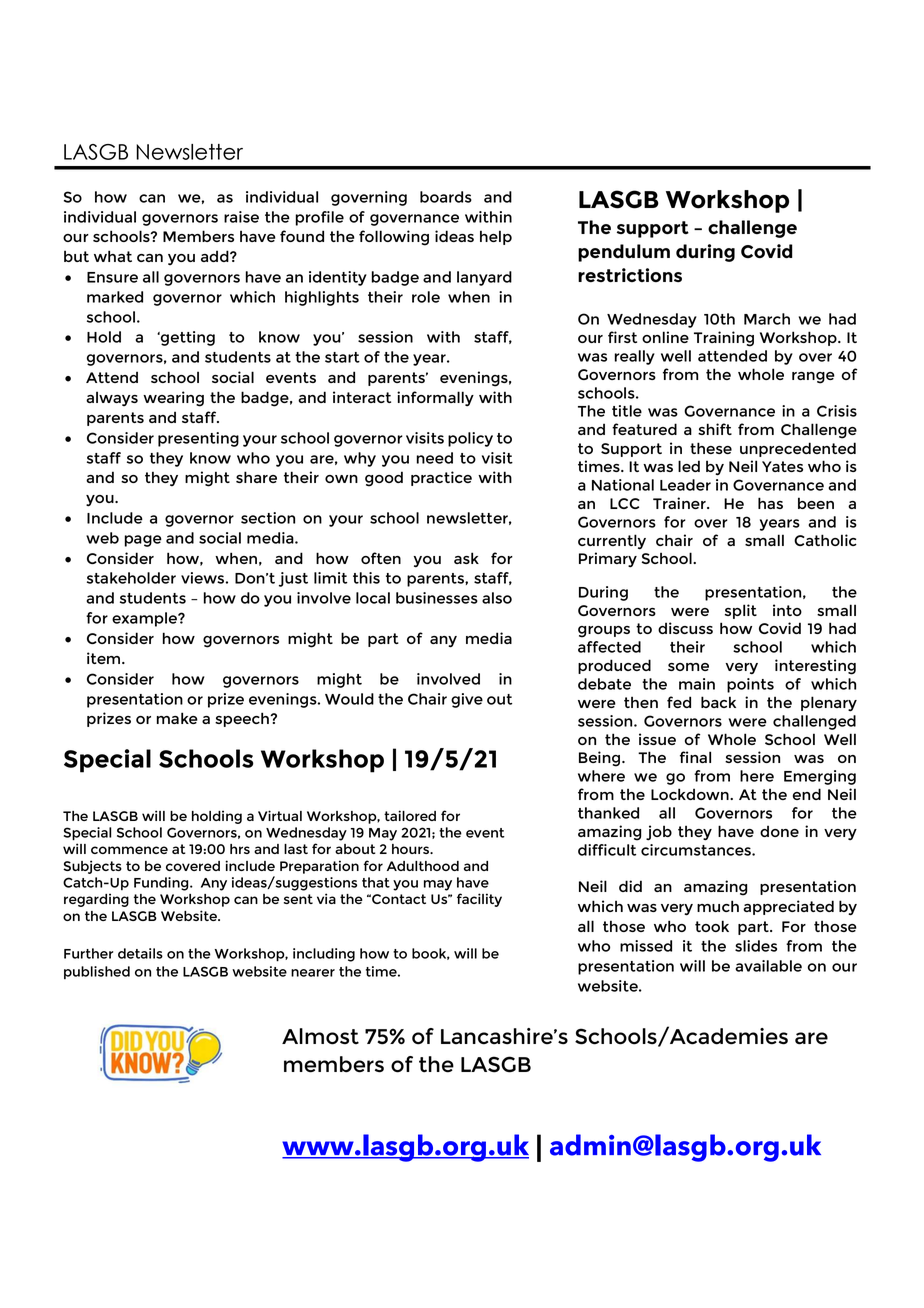 The image size is (924, 1308). What do you see at coordinates (446, 197) in the image?
I see `boards` at bounding box center [446, 197].
